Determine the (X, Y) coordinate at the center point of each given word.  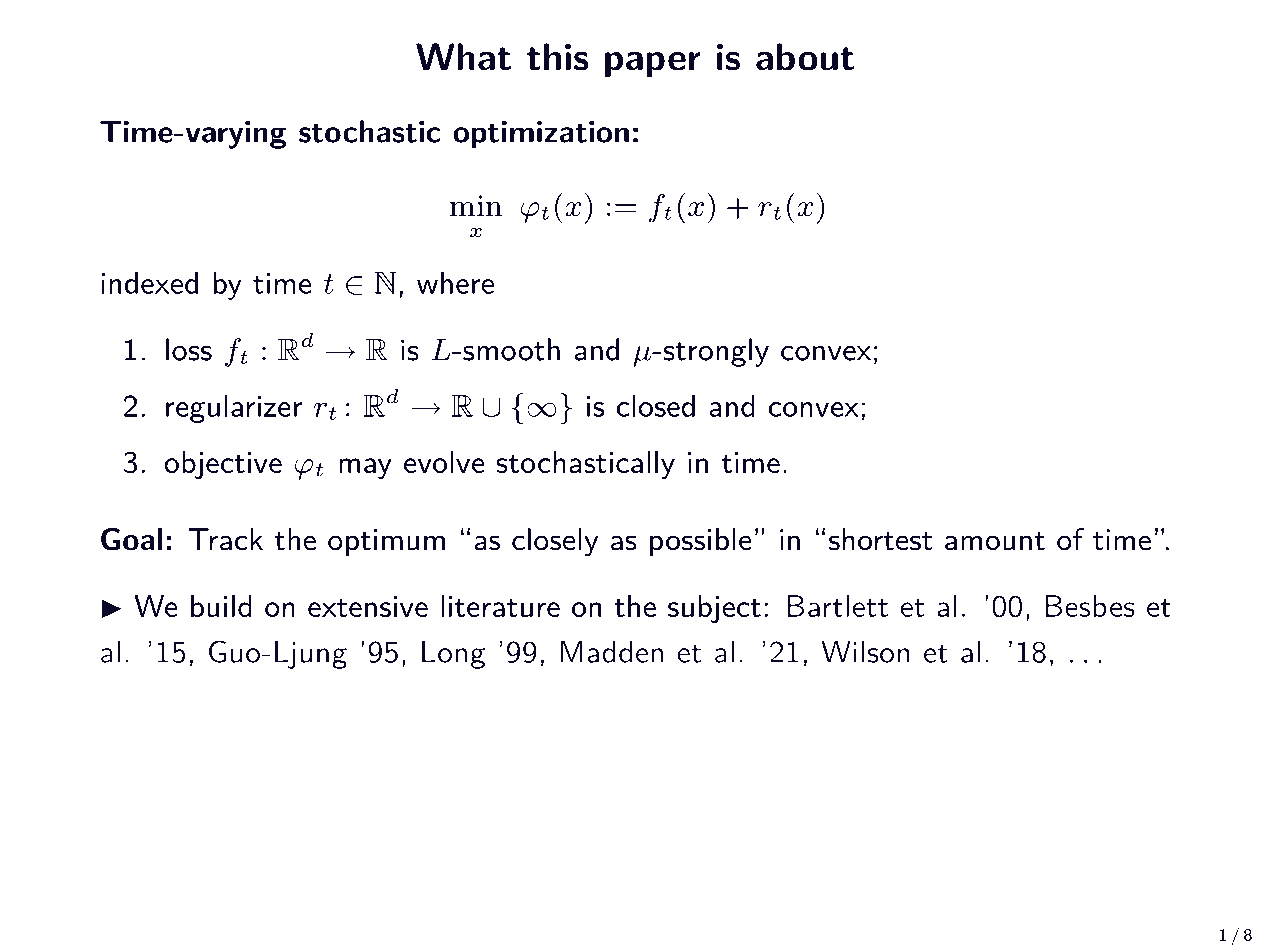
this (557, 57)
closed (656, 405)
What (463, 57)
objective (223, 465)
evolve (444, 462)
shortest (880, 539)
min (476, 205)
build (221, 606)
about (805, 57)
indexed (149, 282)
